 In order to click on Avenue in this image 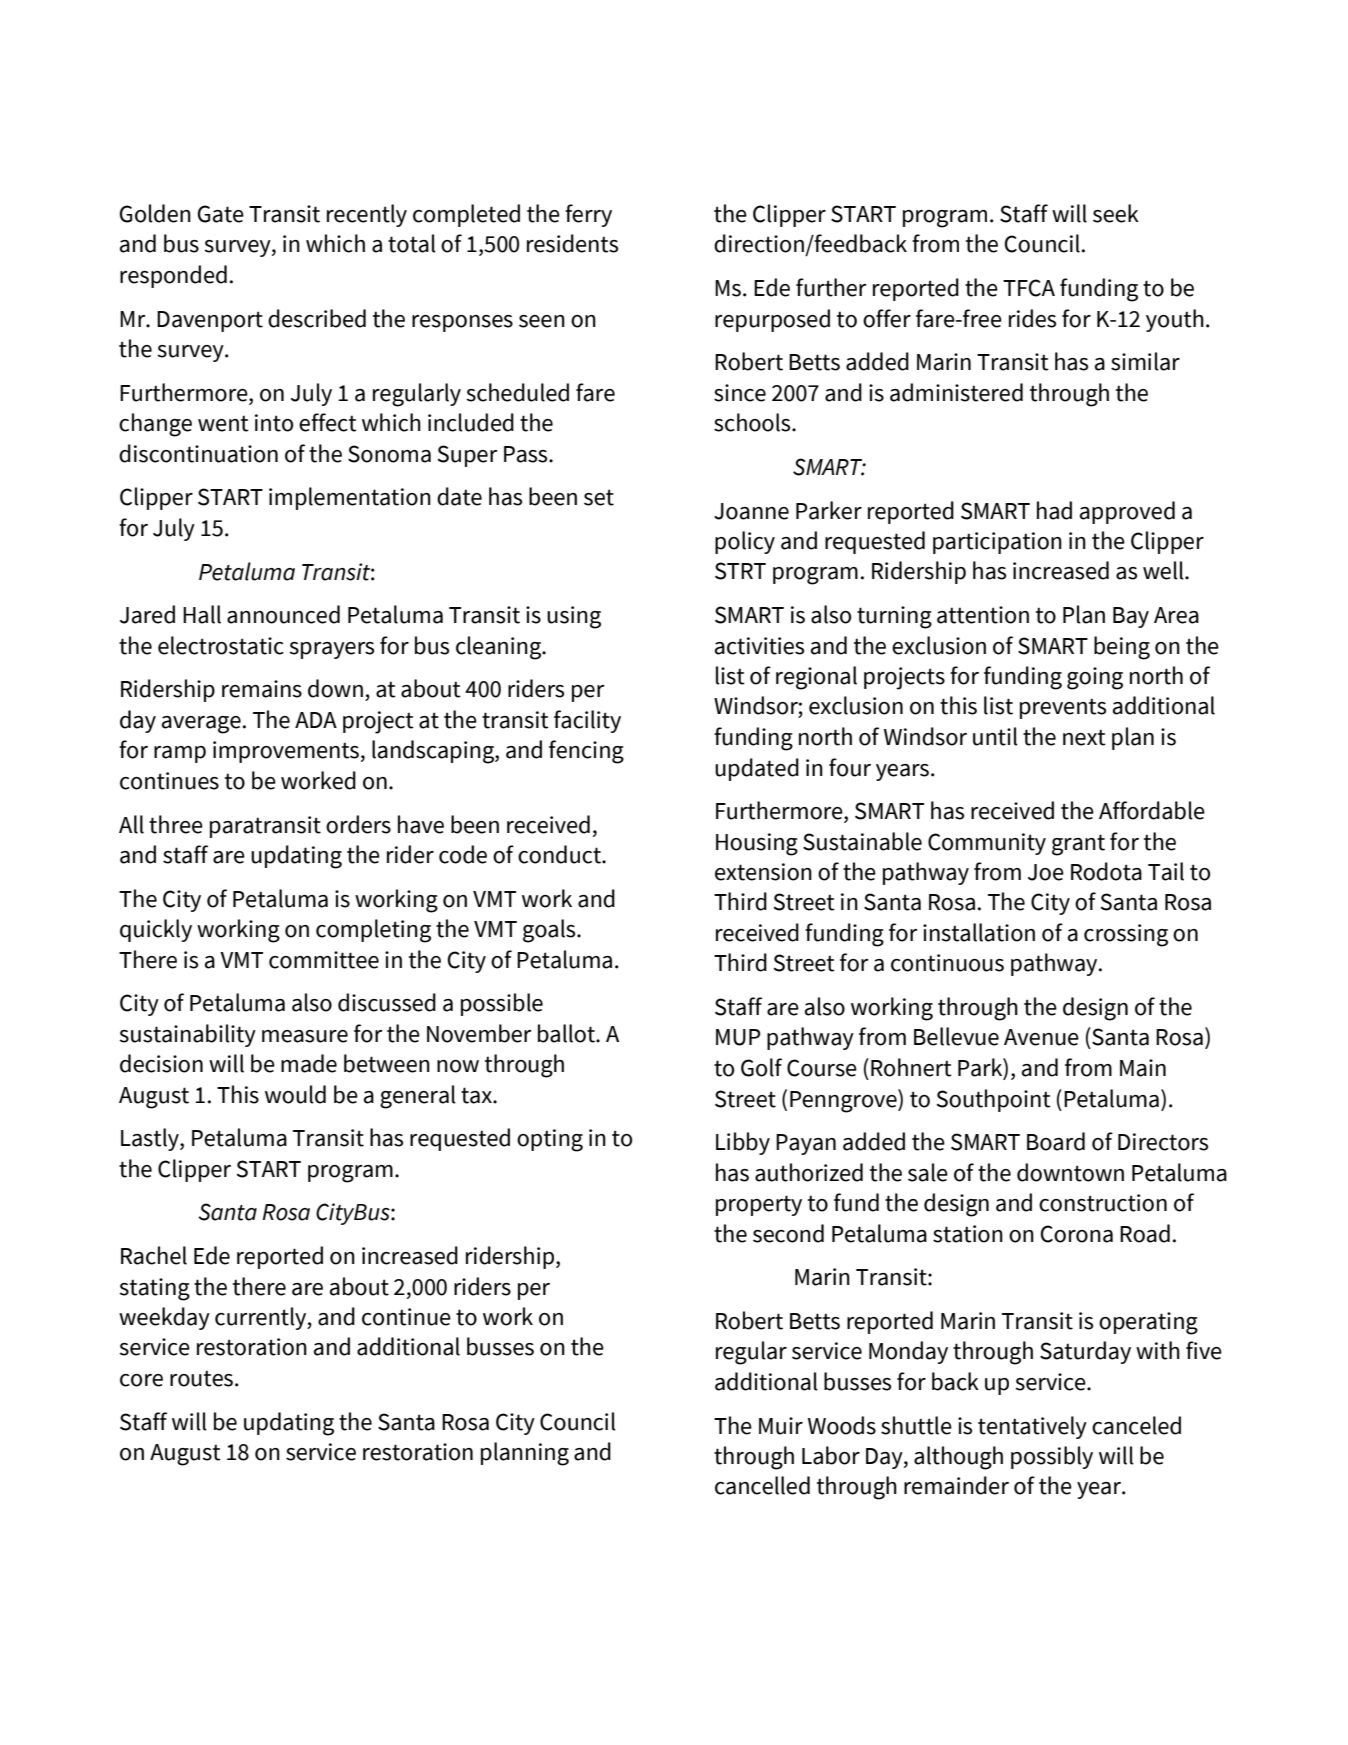, I will do `click(1041, 1037)`.
